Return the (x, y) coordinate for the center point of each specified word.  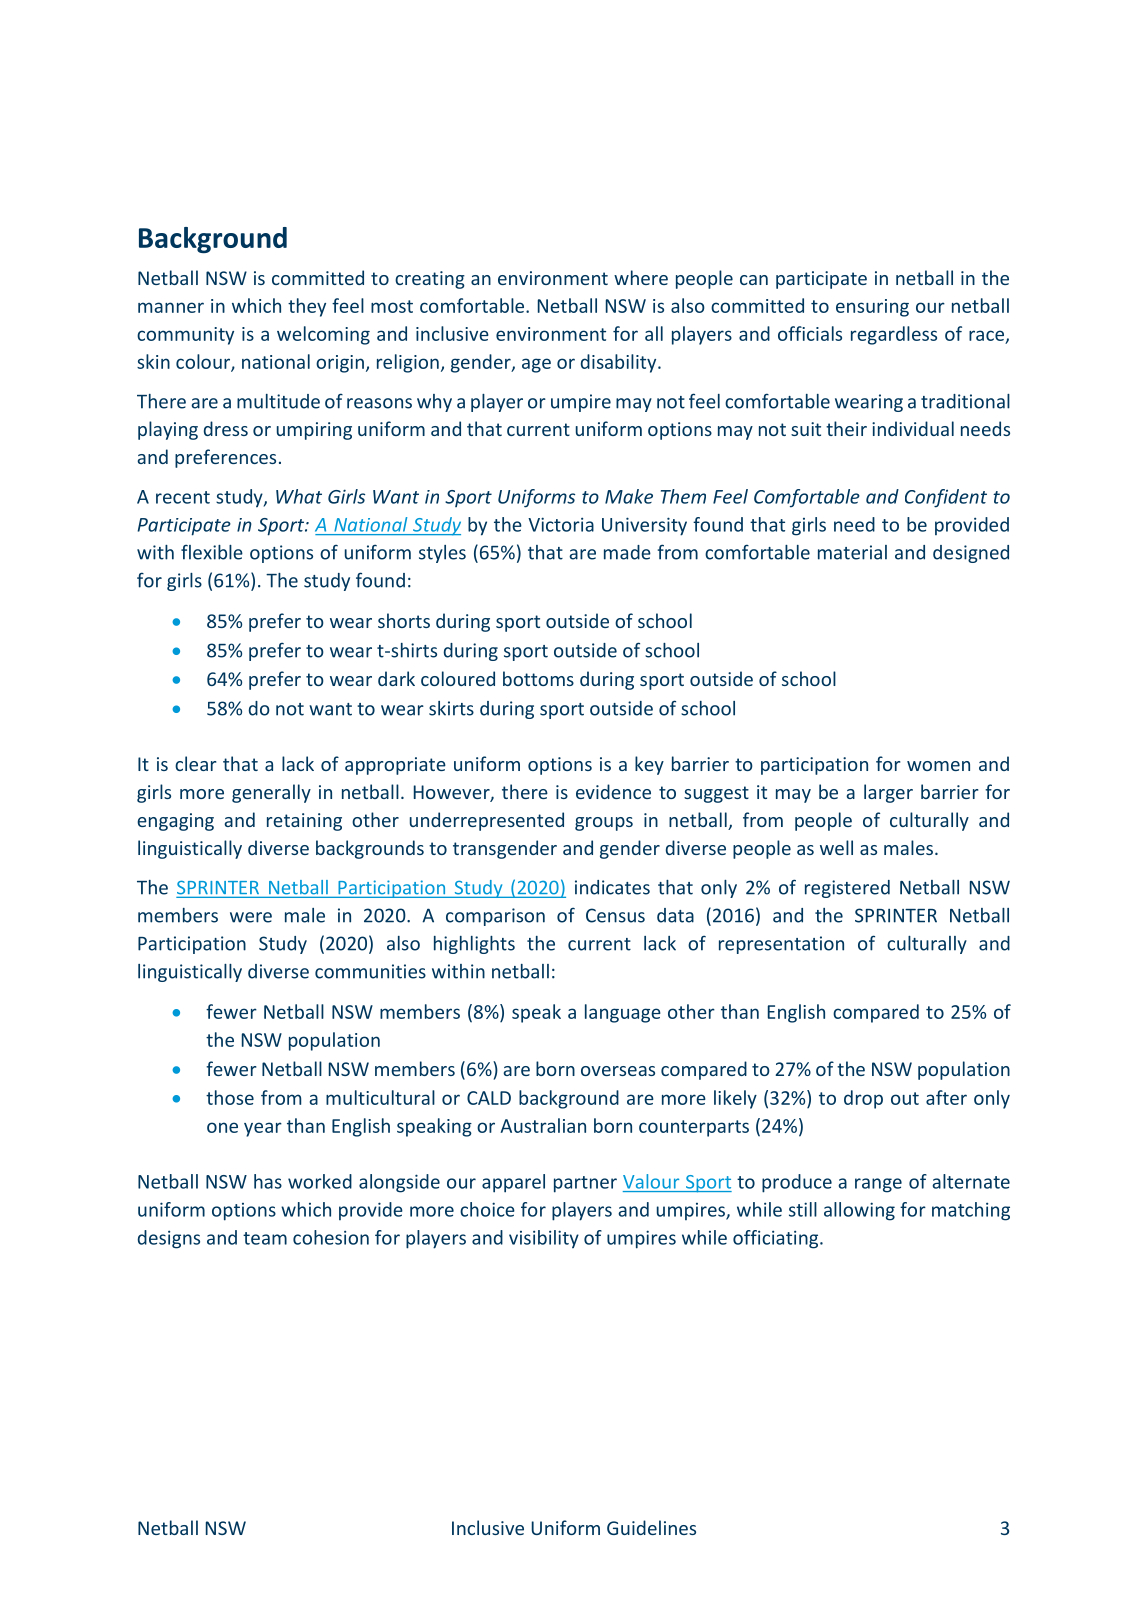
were (251, 917)
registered (847, 889)
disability (620, 363)
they (307, 307)
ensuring (872, 308)
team (265, 1238)
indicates (612, 887)
